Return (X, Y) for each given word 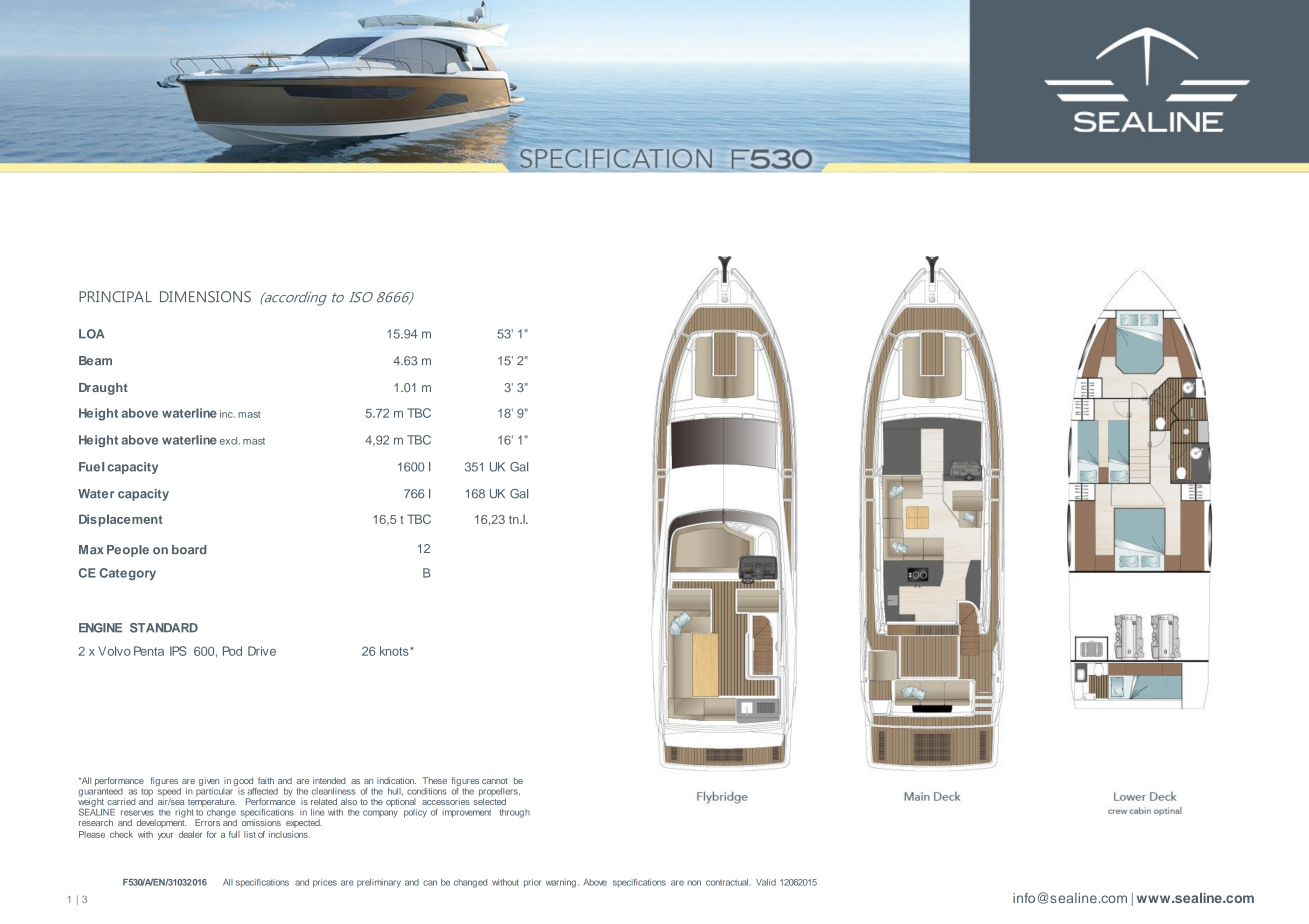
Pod (232, 651)
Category (128, 574)
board (189, 550)
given (209, 781)
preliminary (379, 883)
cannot (495, 781)
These (434, 780)
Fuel (91, 467)
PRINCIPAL (115, 297)
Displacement (121, 520)
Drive (262, 651)
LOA (92, 334)
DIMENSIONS (205, 297)
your (165, 836)
